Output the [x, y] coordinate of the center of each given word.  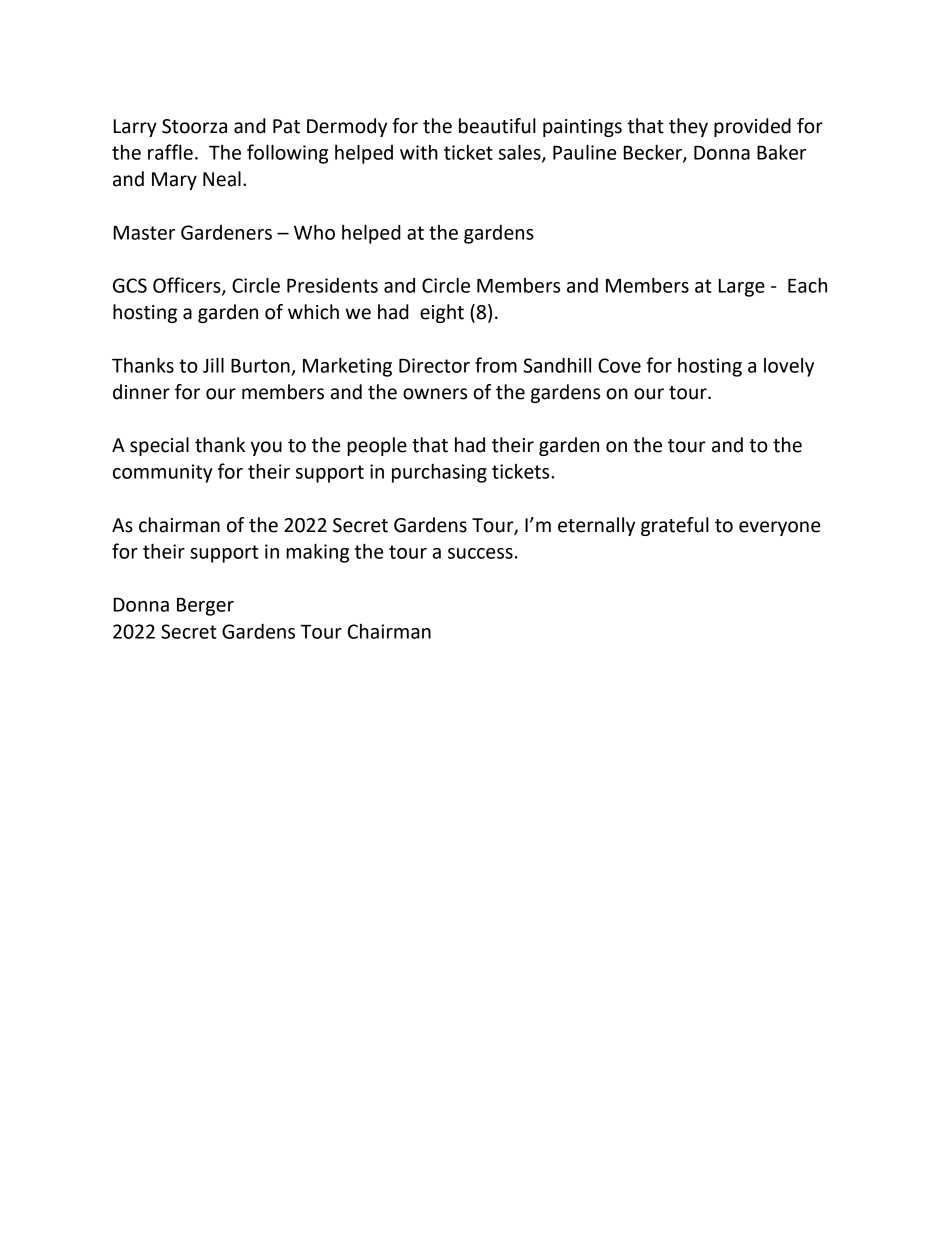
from [496, 365]
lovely [789, 367]
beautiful [497, 126]
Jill [213, 365]
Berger [205, 607]
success [480, 553]
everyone [779, 528]
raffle [170, 152]
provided [752, 127]
